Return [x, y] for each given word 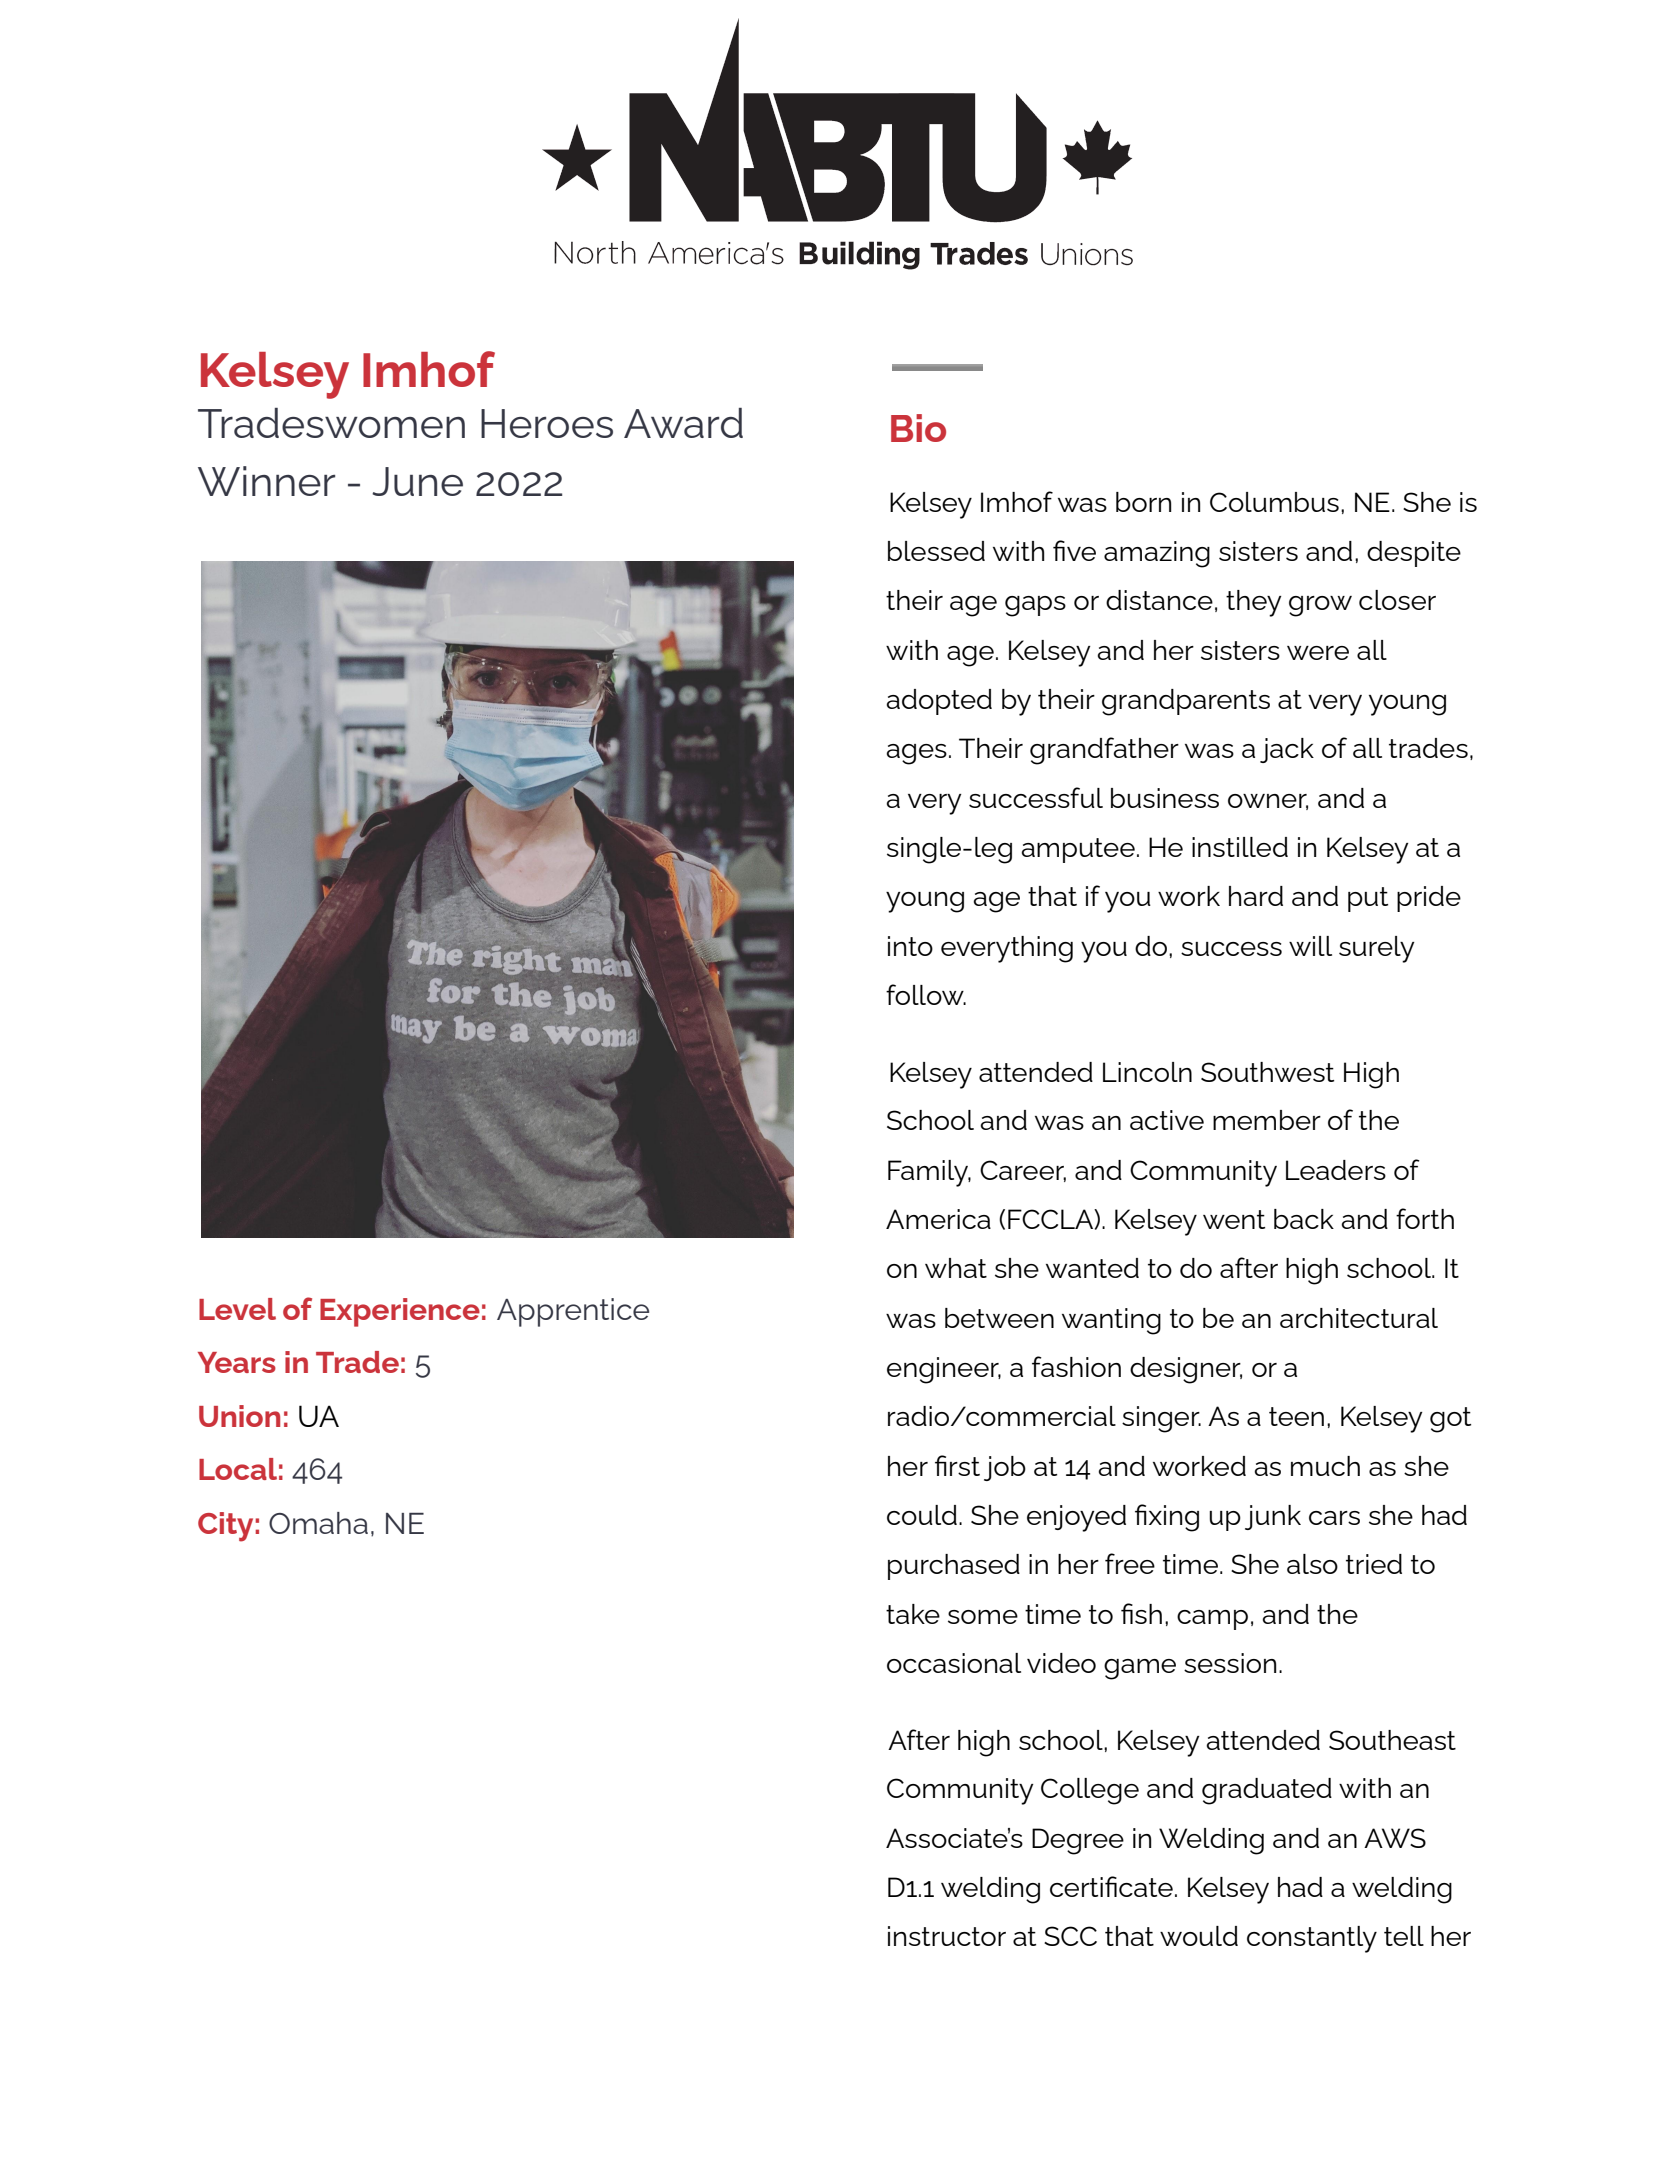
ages [916, 754]
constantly [1312, 1939]
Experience [400, 1312]
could [922, 1515]
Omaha [318, 1523]
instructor [947, 1936]
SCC [1070, 1936]
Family [929, 1173]
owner [1268, 802]
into [910, 946]
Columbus [1274, 502]
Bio [918, 428]
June [417, 481]
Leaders [1336, 1170]
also [1312, 1564]
